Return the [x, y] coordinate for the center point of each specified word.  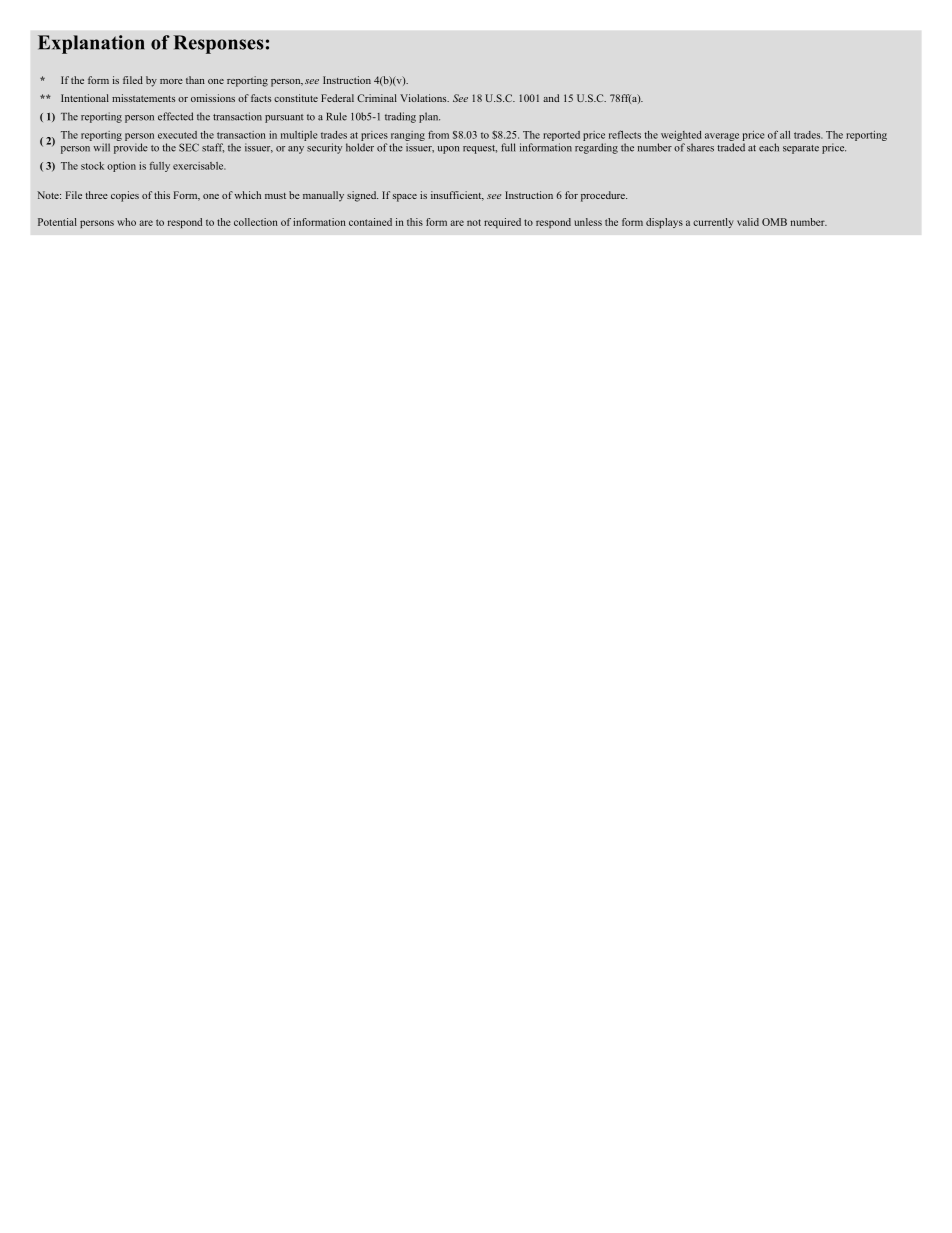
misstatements [143, 98]
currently [713, 223]
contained [370, 222]
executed [177, 135]
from [438, 134]
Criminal [377, 98]
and [551, 98]
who [126, 222]
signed [362, 196]
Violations [424, 98]
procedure [604, 196]
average [722, 137]
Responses [218, 44]
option [121, 167]
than [195, 80]
